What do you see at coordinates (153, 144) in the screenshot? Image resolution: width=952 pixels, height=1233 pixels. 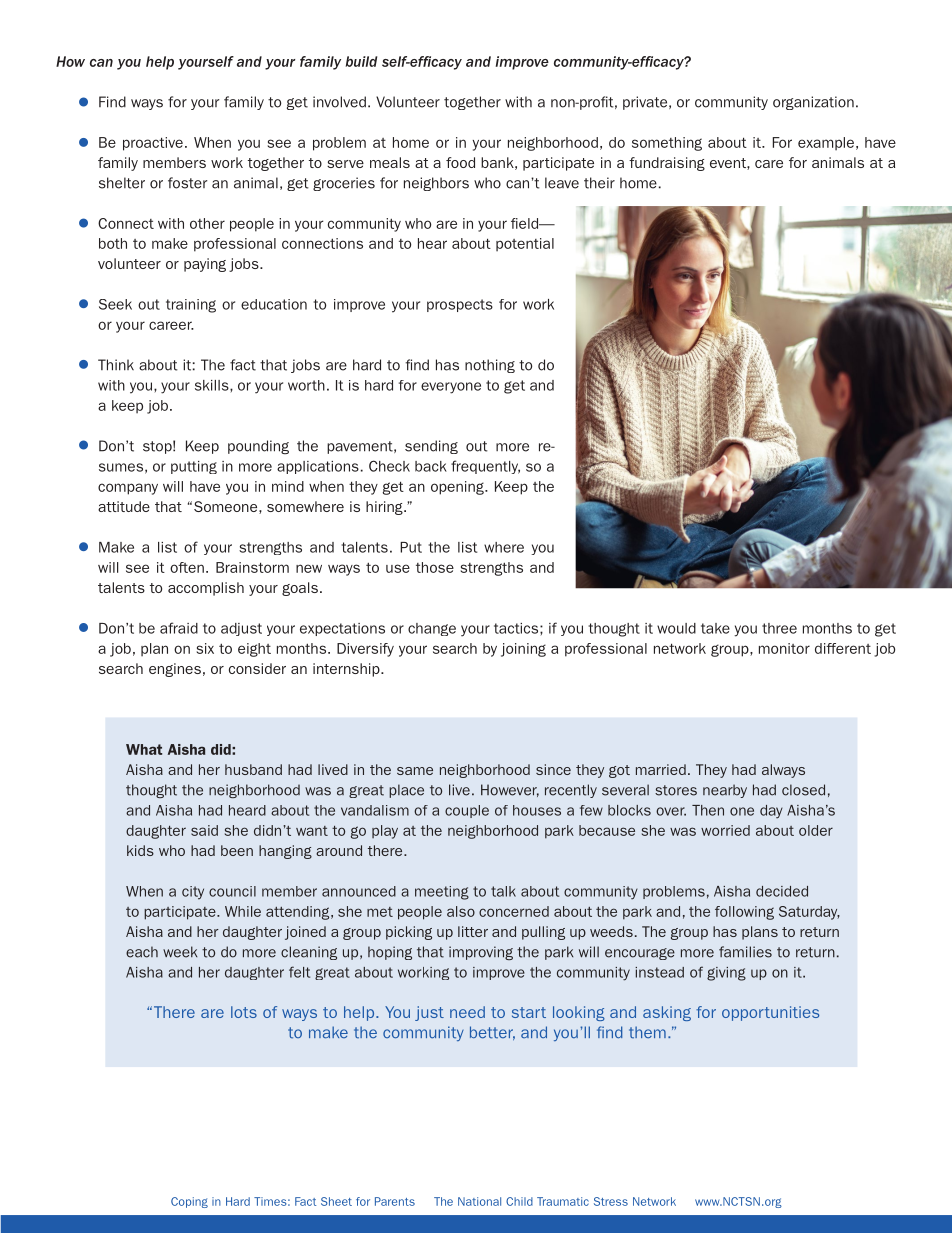 I see `proactive` at bounding box center [153, 144].
